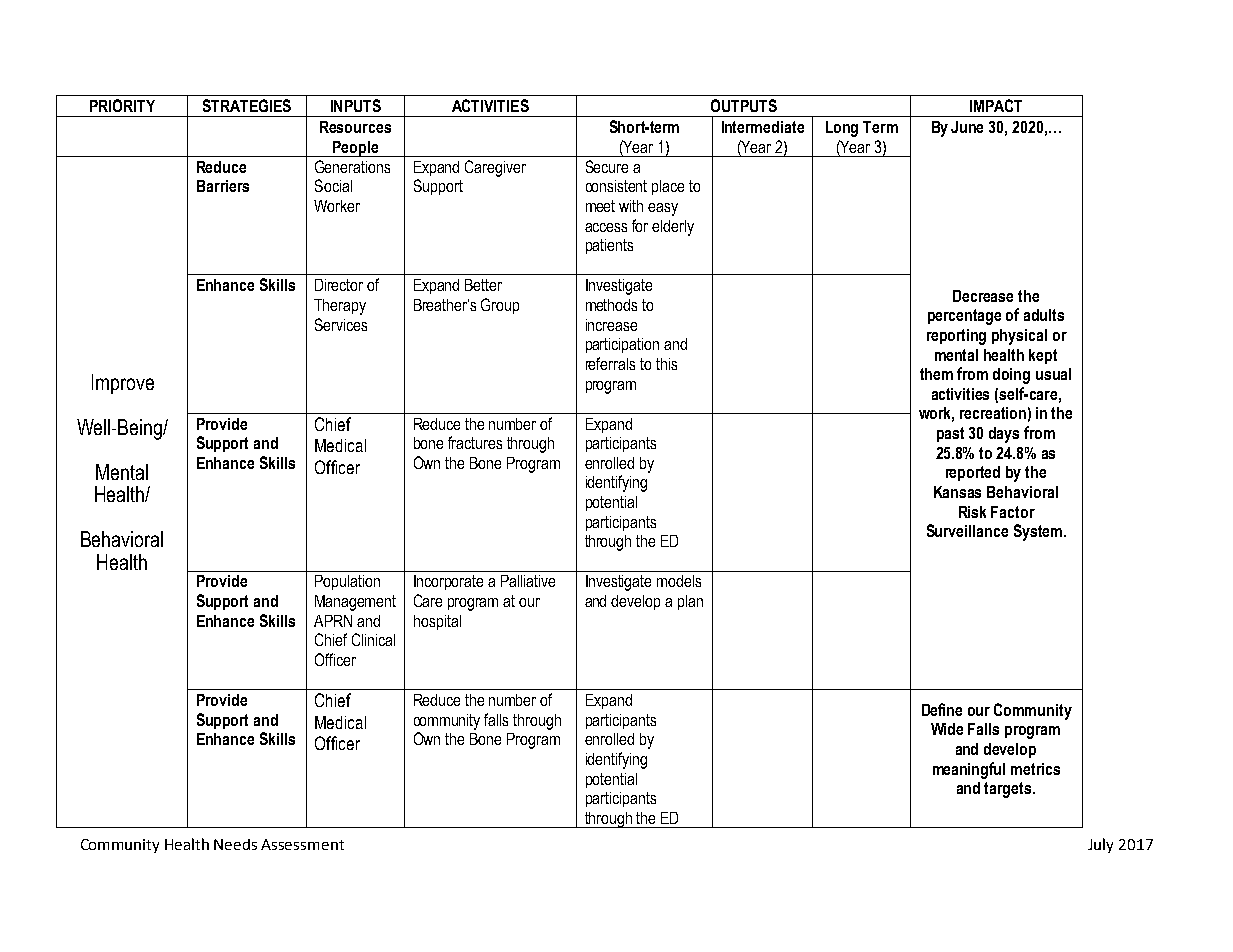 This page has height=952, width=1233. What do you see at coordinates (475, 442) in the page?
I see `fractures` at bounding box center [475, 442].
